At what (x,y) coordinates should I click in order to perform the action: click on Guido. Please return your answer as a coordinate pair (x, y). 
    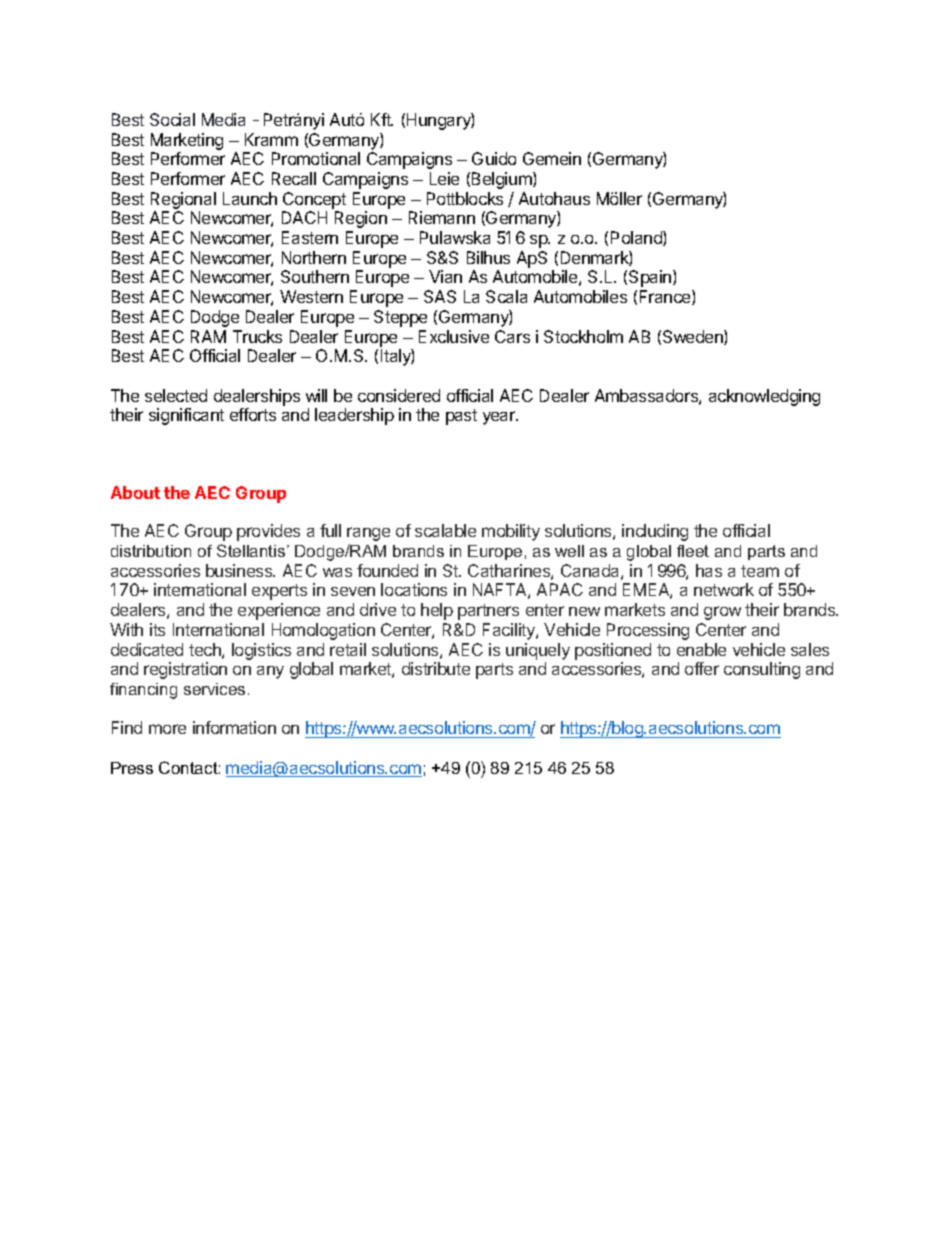
    Looking at the image, I should click on (494, 158).
